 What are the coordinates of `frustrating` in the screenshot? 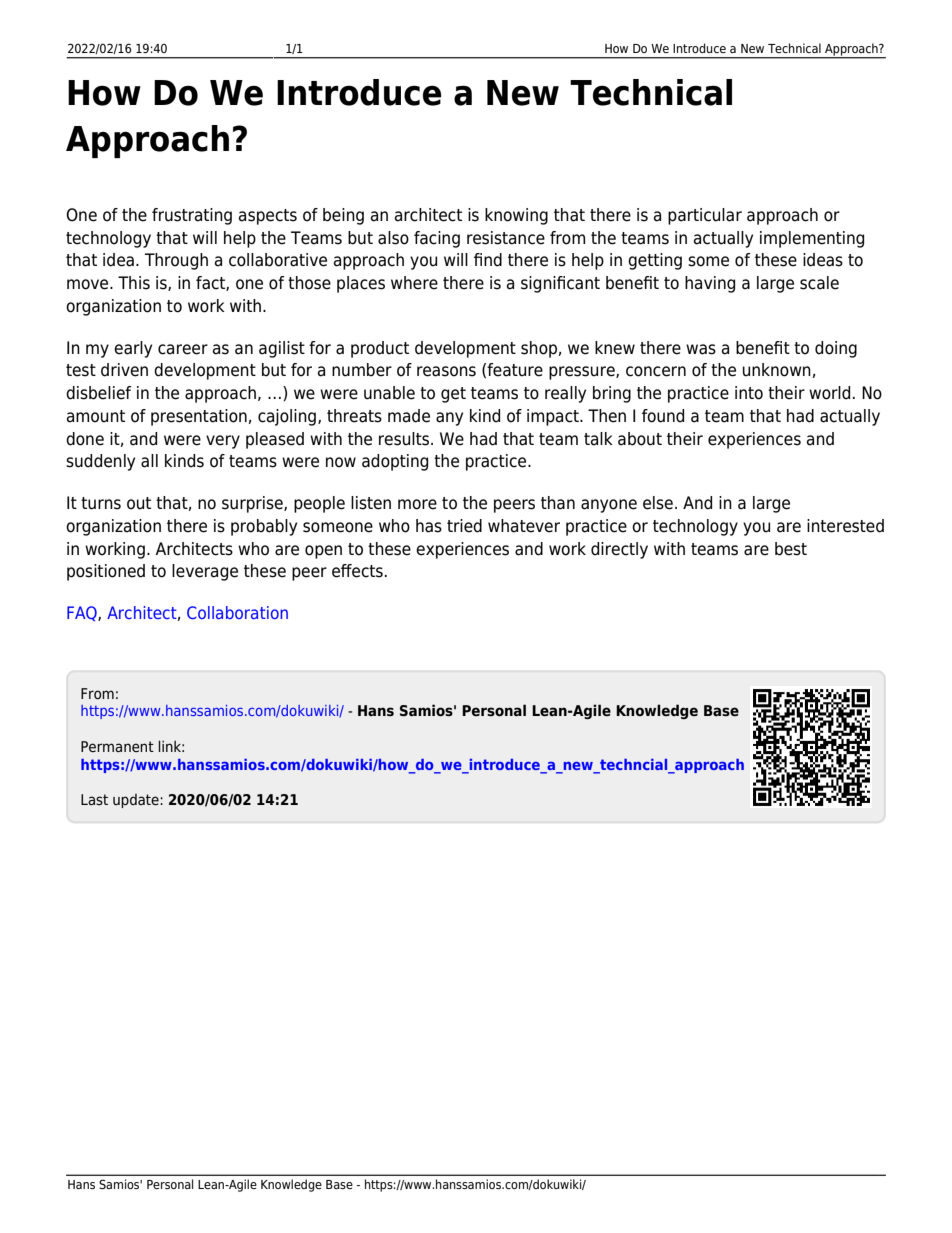 It's located at (192, 216).
